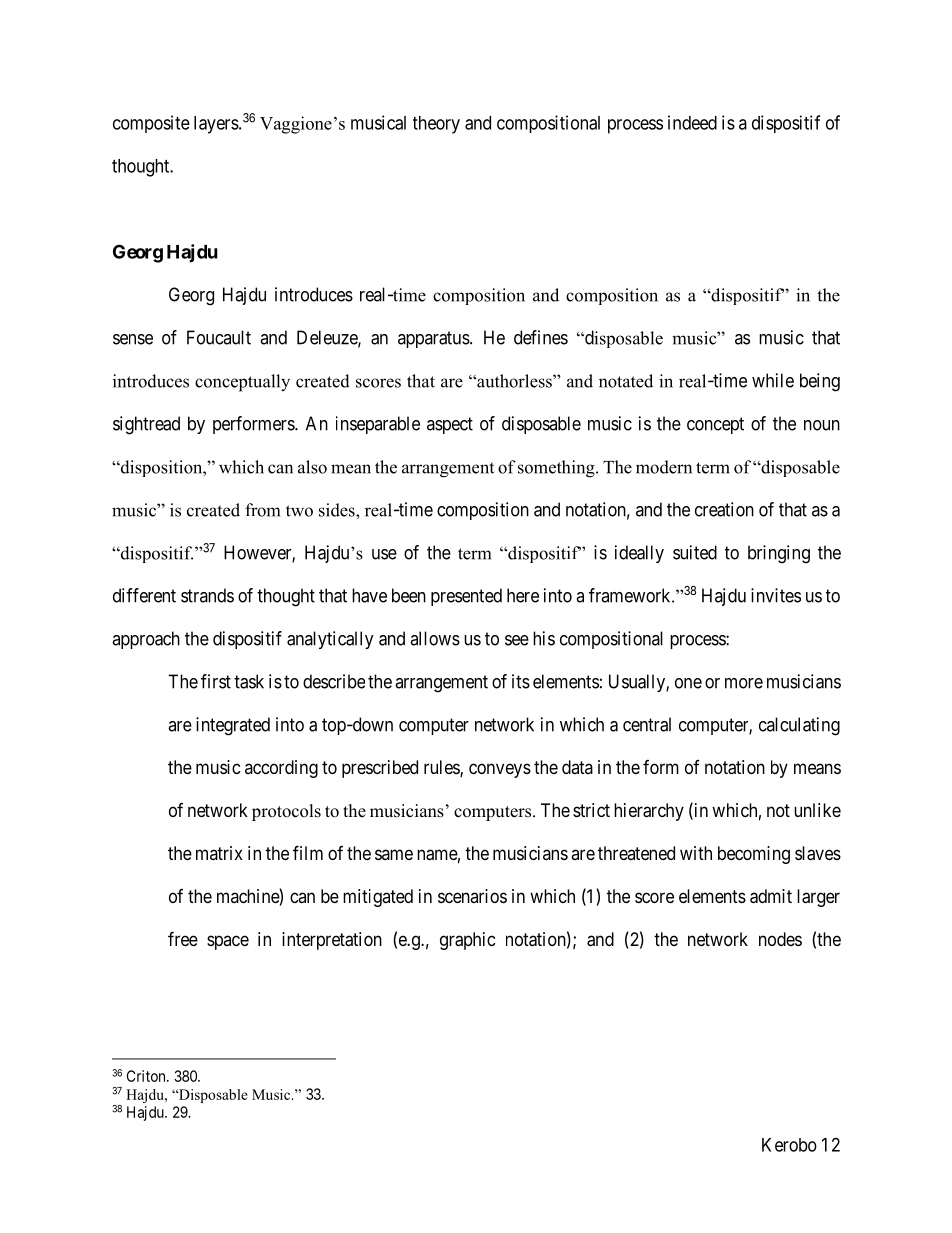  I want to click on Foucault, so click(219, 337).
